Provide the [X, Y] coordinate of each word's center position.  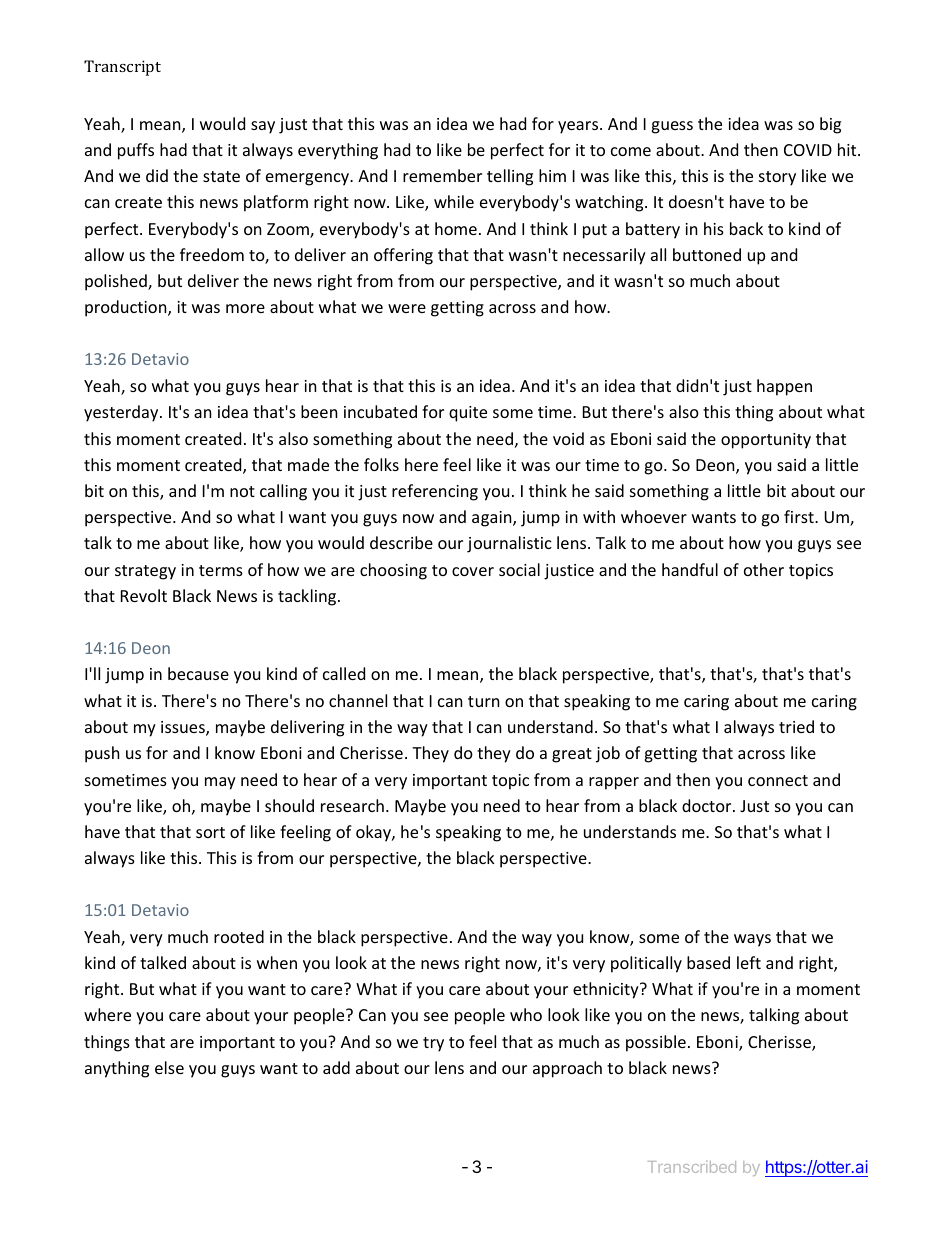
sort [210, 832]
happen [784, 387]
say [263, 127]
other [764, 569]
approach [567, 1069]
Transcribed [692, 1167]
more [245, 308]
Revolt [144, 595]
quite [468, 414]
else [169, 1067]
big [830, 125]
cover [473, 571]
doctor [708, 805]
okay [374, 833]
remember [442, 175]
